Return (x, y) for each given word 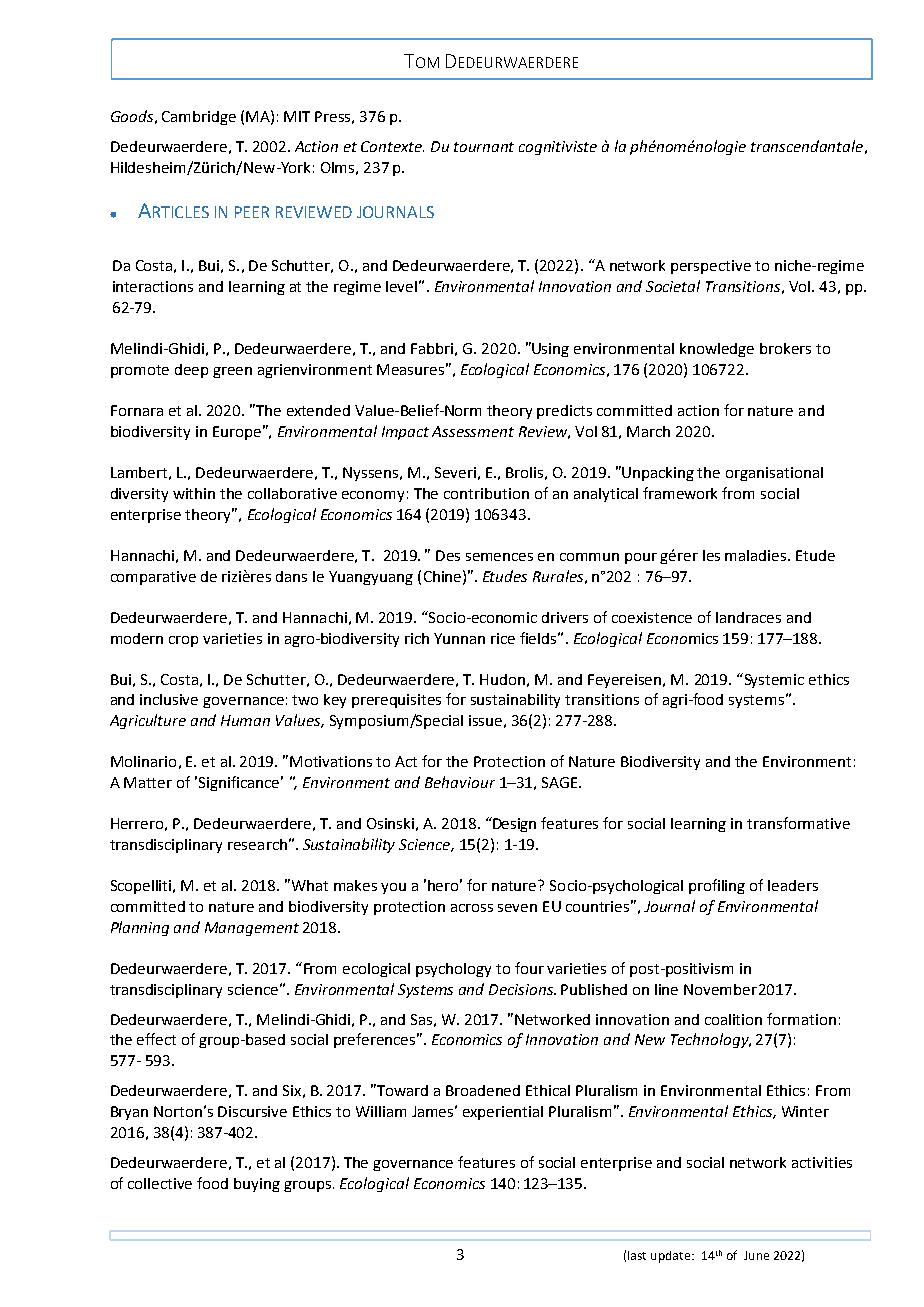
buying (257, 1185)
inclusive (169, 699)
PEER (252, 212)
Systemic (773, 680)
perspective (711, 267)
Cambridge (199, 118)
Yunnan (459, 638)
